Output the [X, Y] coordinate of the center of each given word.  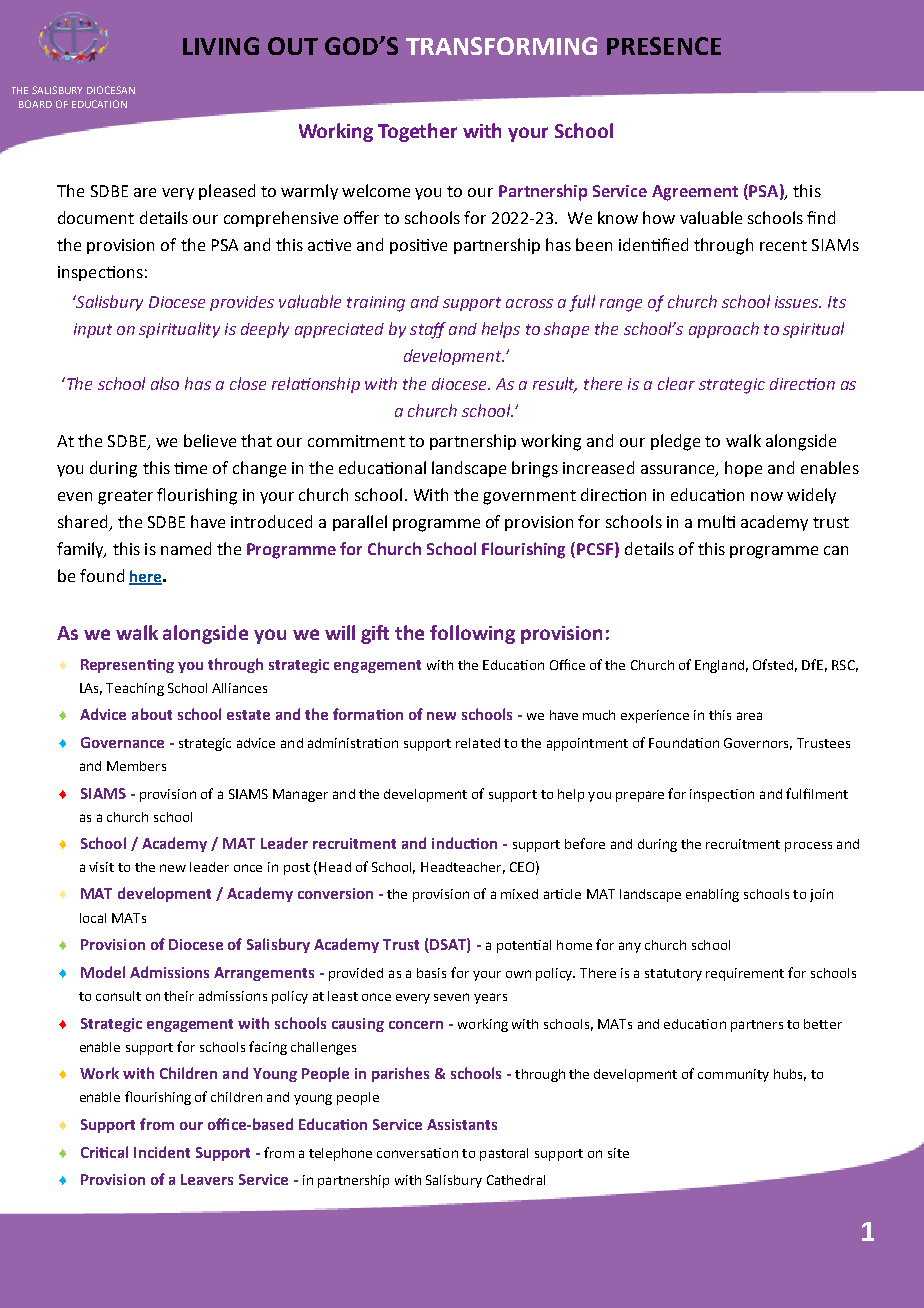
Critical [104, 1152]
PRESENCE [664, 46]
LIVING [221, 46]
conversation [417, 1153]
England [719, 666]
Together [417, 132]
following [472, 634]
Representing [127, 666]
